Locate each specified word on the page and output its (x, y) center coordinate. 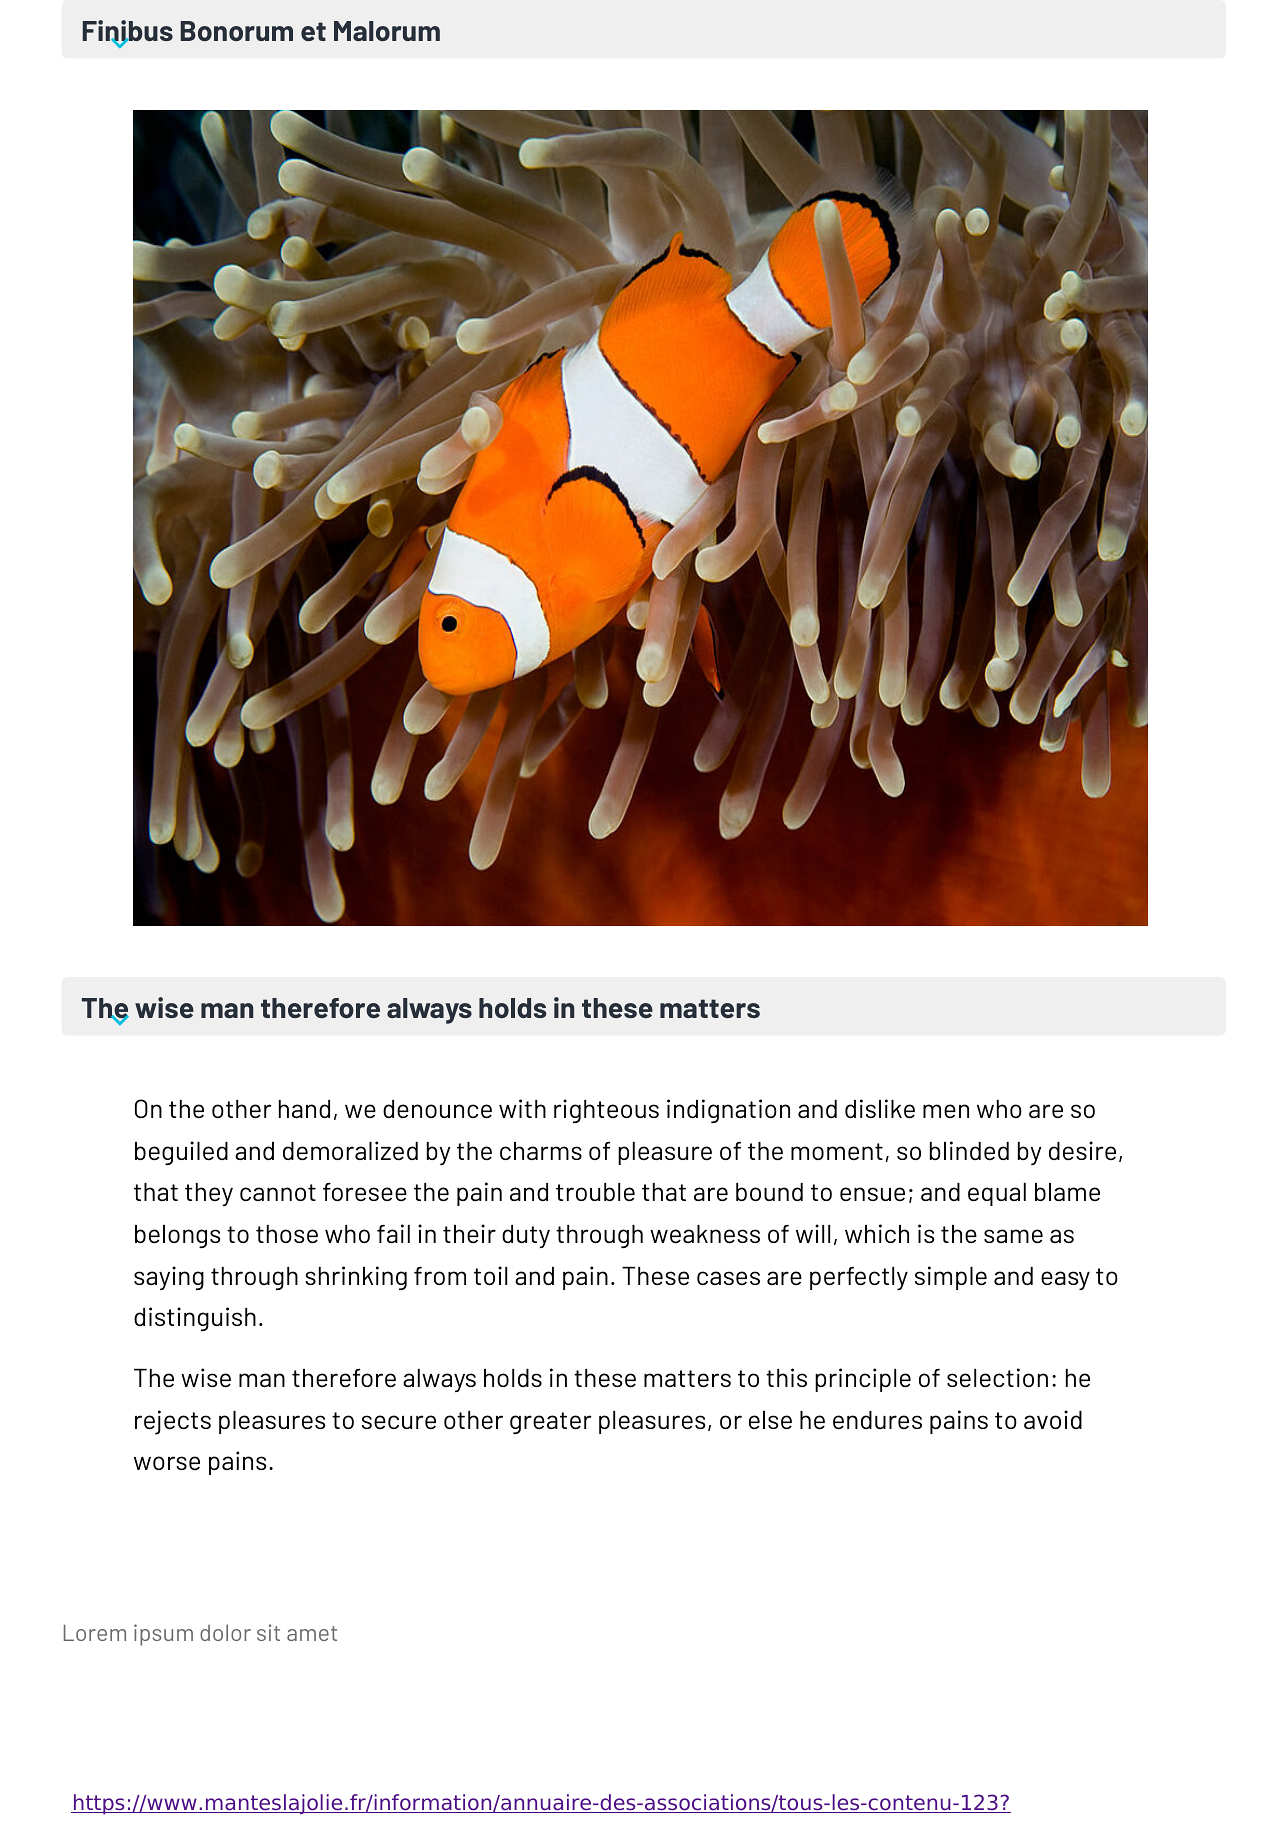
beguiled (181, 1153)
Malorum (387, 31)
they (209, 1194)
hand (304, 1109)
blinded (969, 1150)
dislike (880, 1109)
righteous (606, 1111)
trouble (595, 1192)
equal (997, 1194)
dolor (225, 1632)
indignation (728, 1111)
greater (551, 1423)
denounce (437, 1109)
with (522, 1108)
